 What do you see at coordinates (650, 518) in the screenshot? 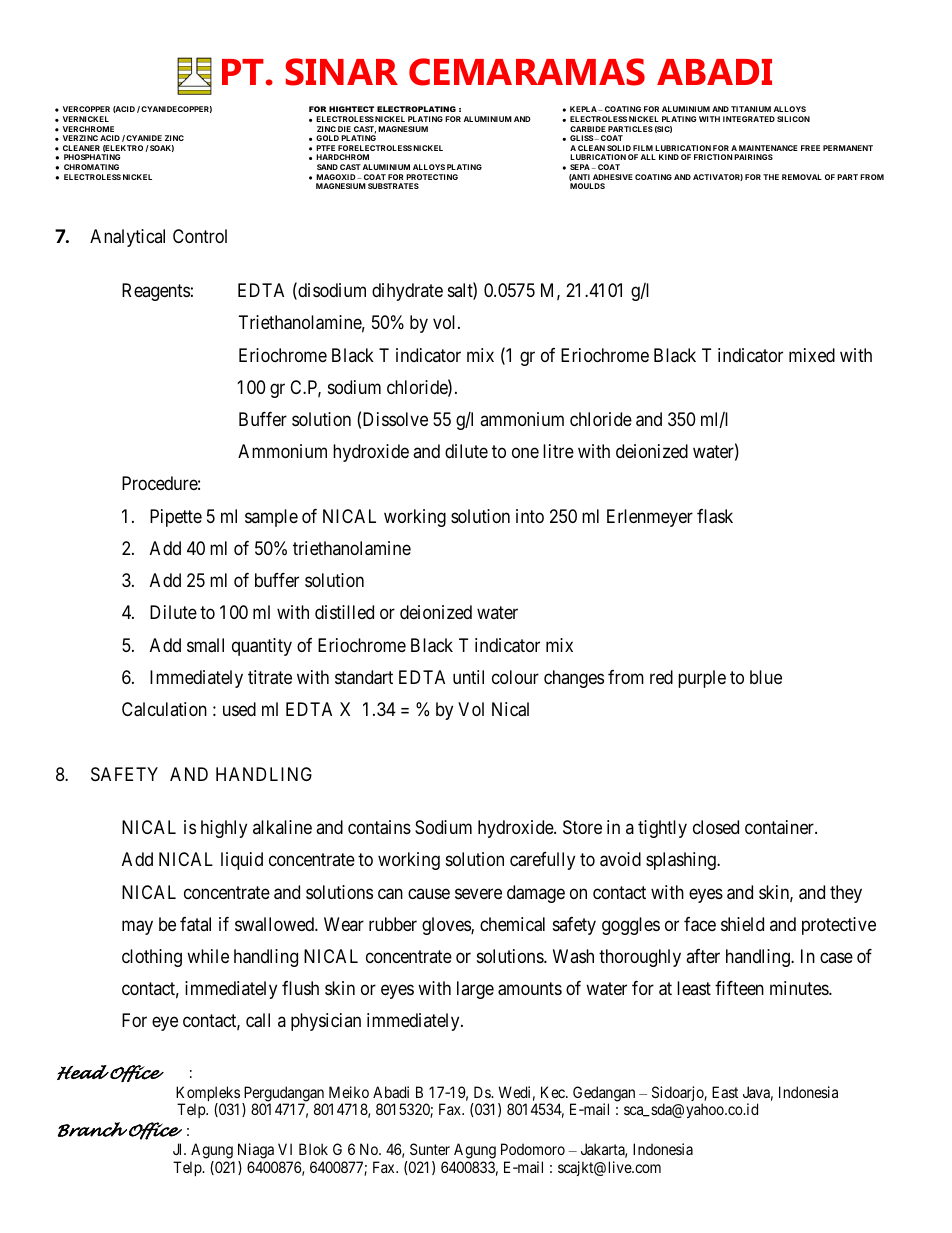
I see `Erlenmeyer` at bounding box center [650, 518].
